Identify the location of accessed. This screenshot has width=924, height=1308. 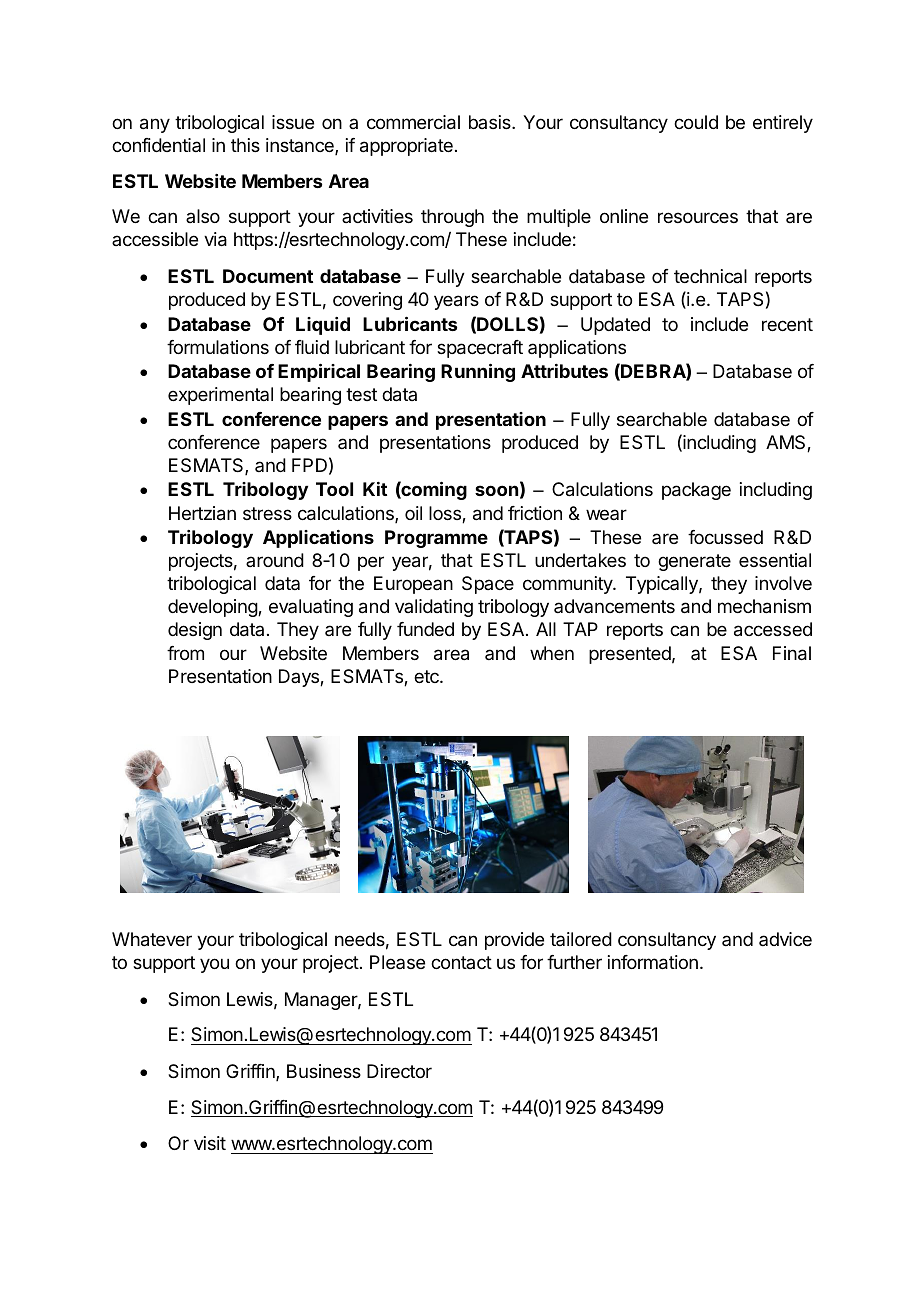
(773, 629).
